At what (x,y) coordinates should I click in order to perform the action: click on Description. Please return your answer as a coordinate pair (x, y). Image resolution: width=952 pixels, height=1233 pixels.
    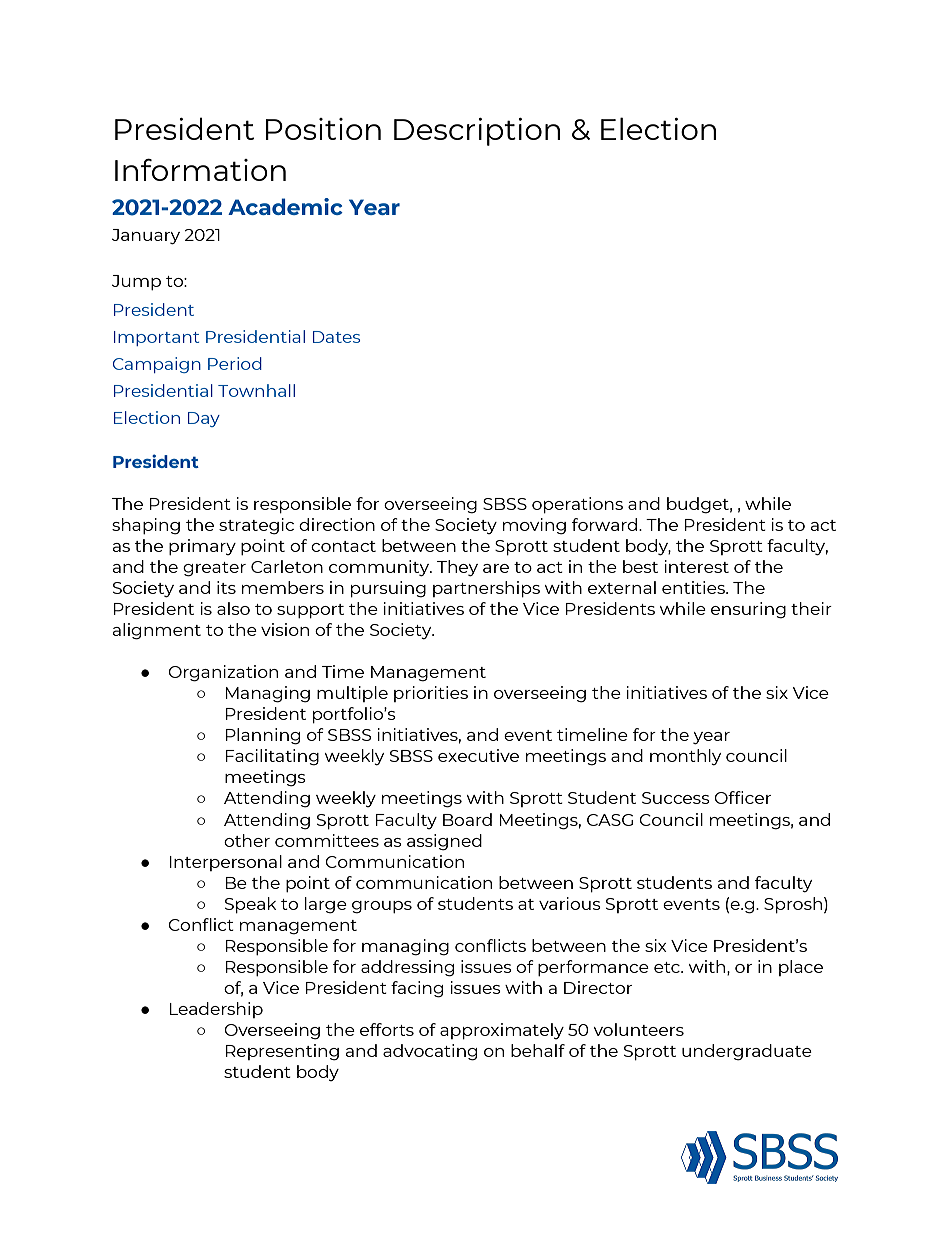
    Looking at the image, I should click on (477, 132).
